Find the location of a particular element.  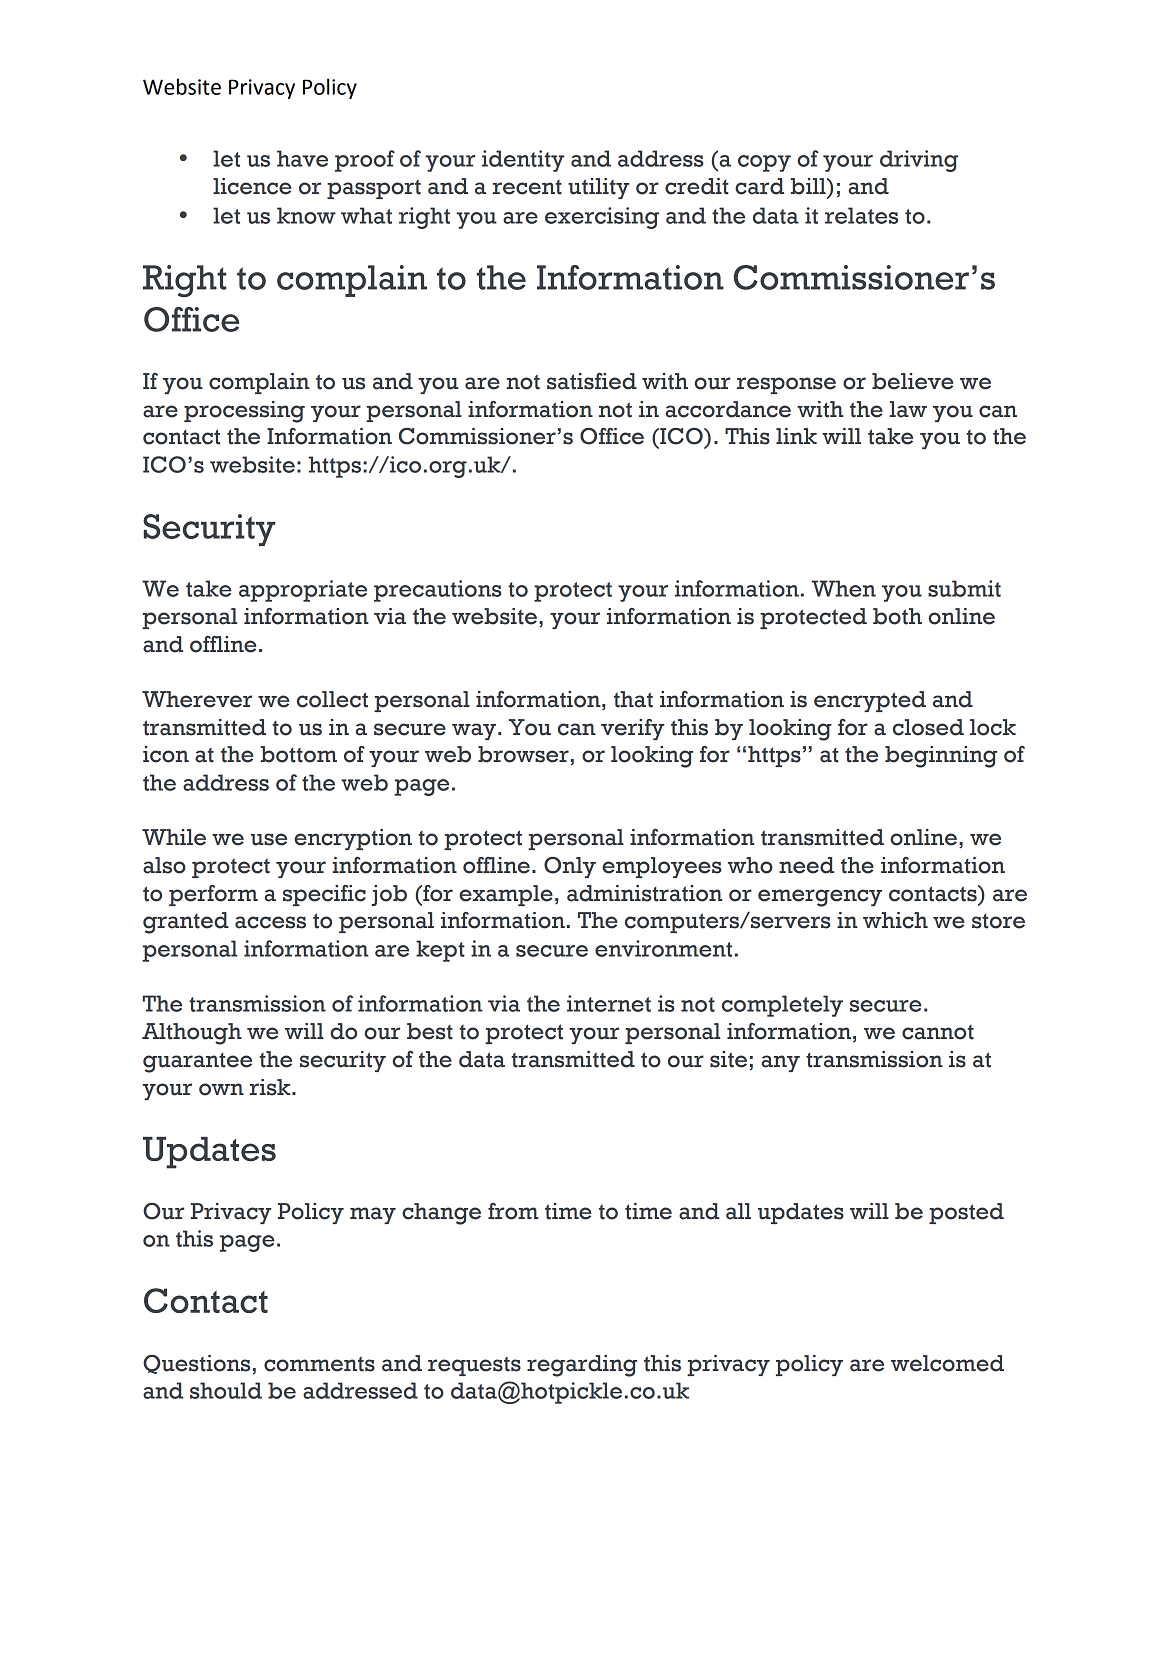

comments is located at coordinates (319, 1364).
